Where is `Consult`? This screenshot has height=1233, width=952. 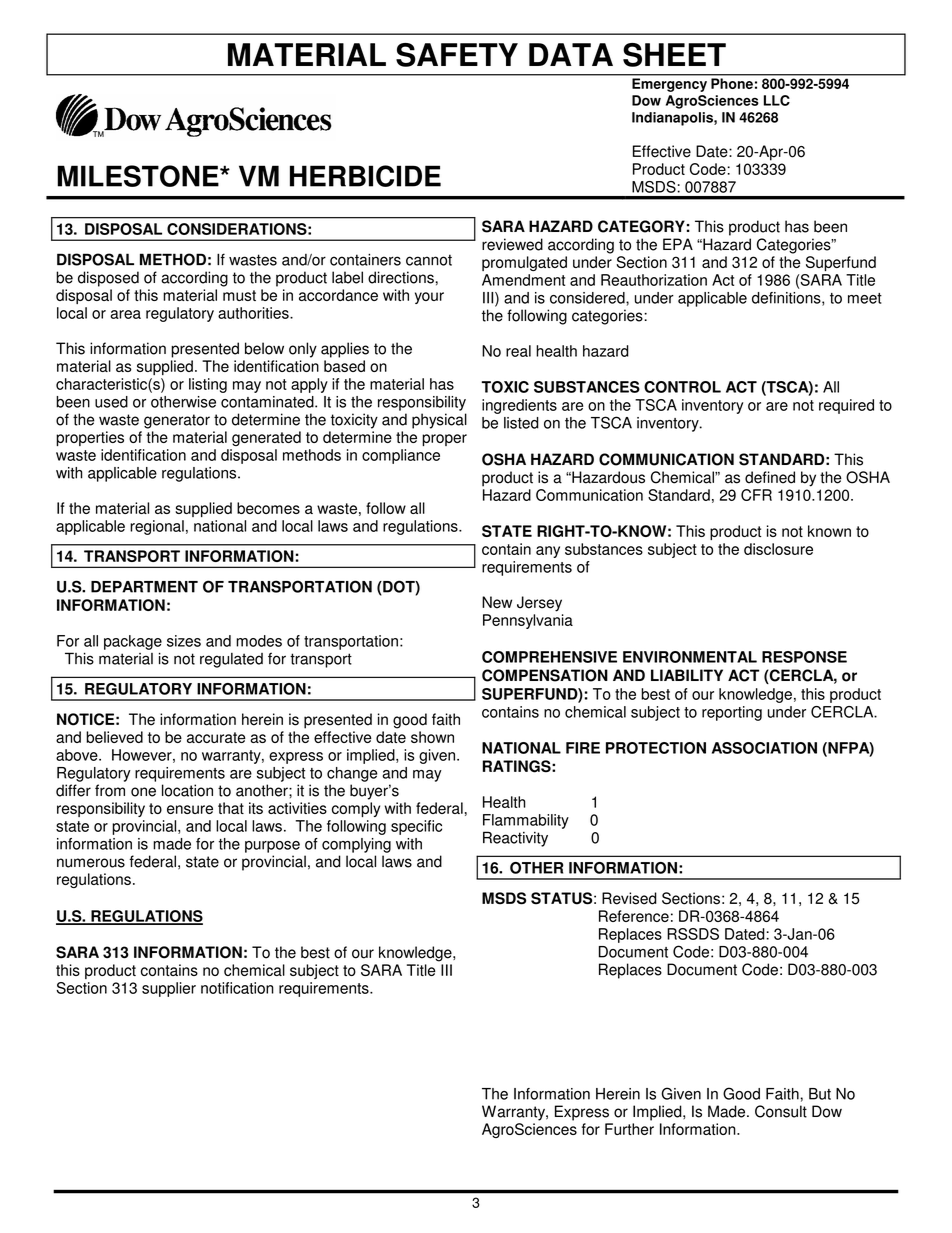 Consult is located at coordinates (781, 1111).
